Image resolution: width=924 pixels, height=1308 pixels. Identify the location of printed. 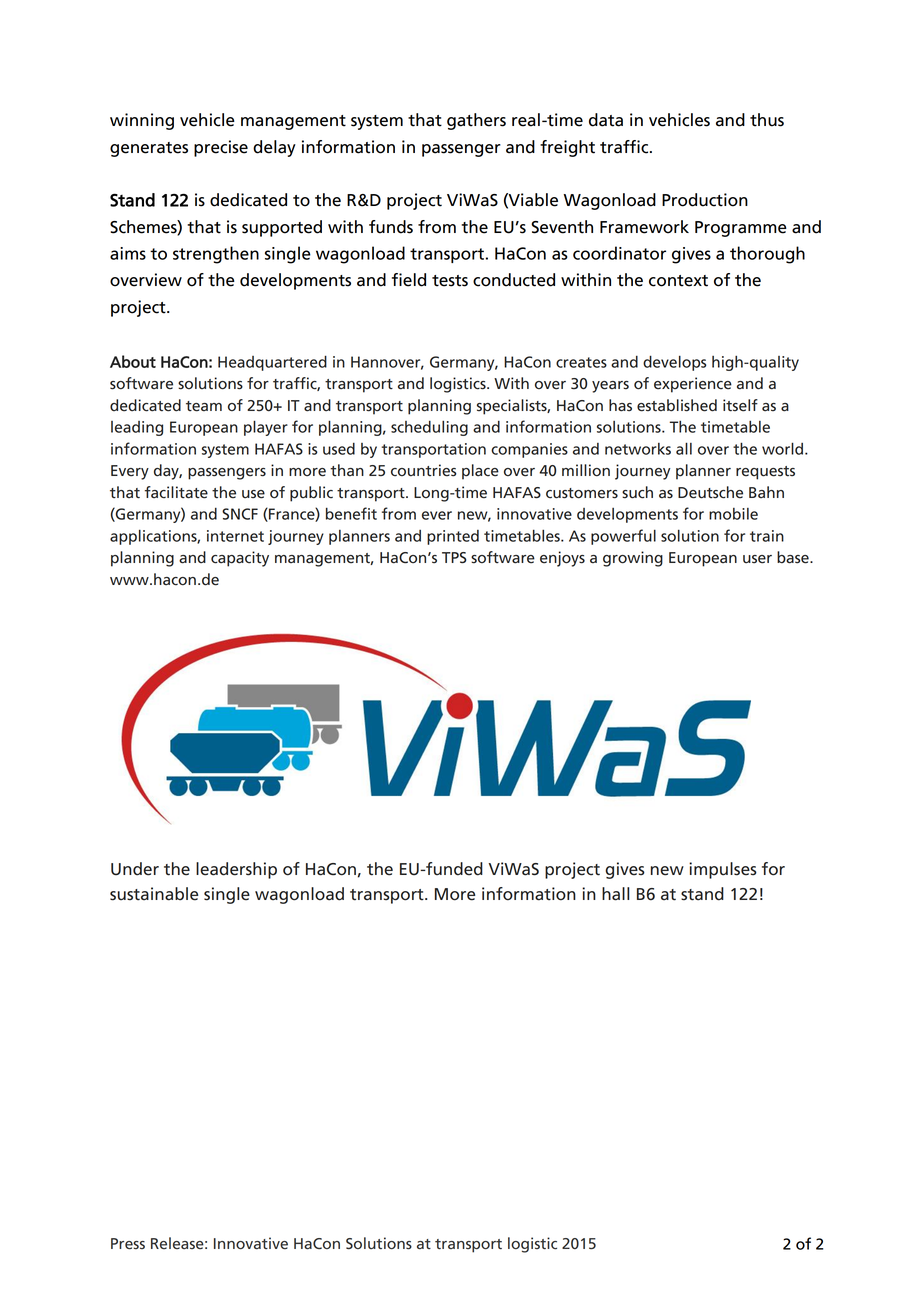
(453, 537).
